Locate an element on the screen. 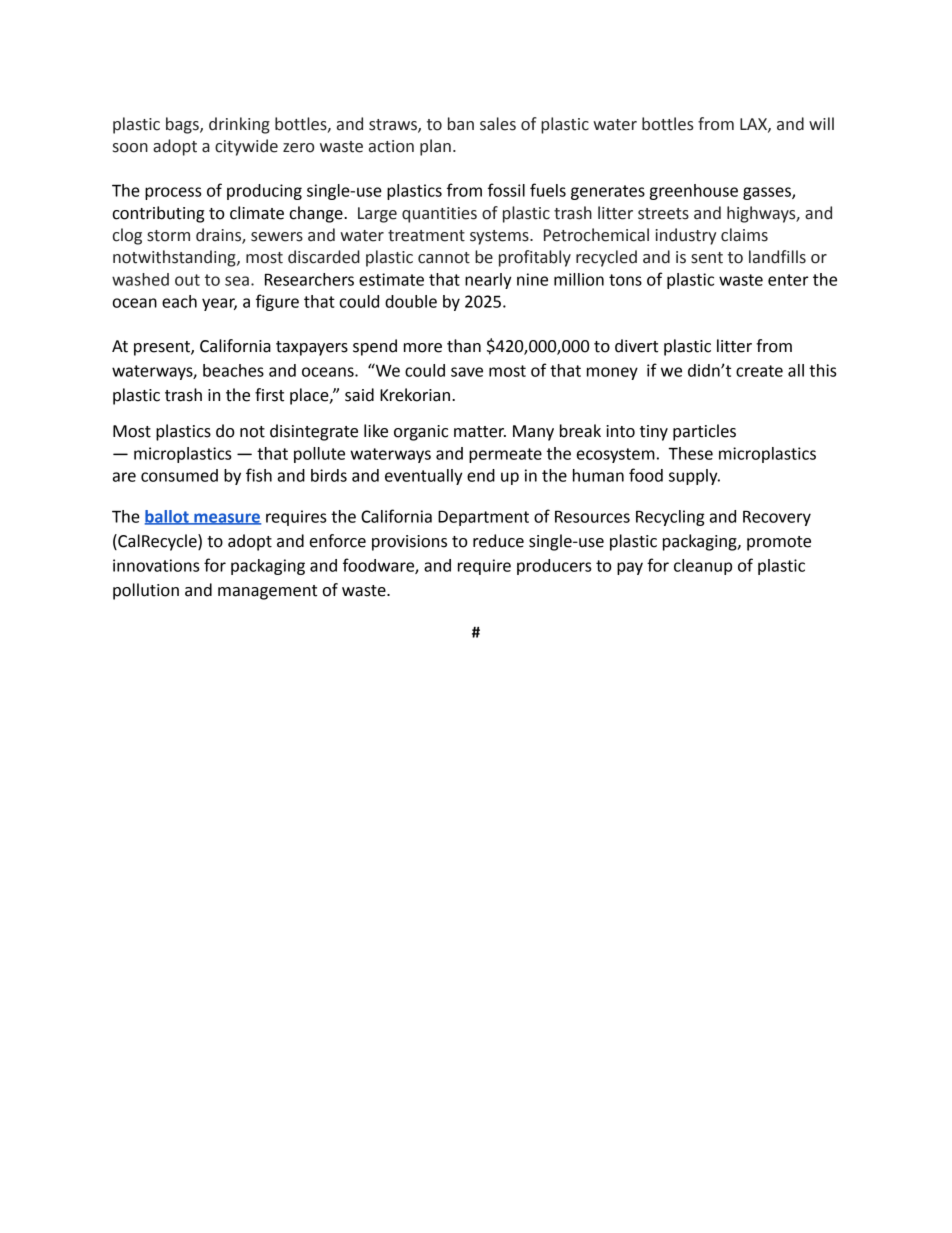 The height and width of the screenshot is (1233, 952). disintegrate is located at coordinates (314, 432).
